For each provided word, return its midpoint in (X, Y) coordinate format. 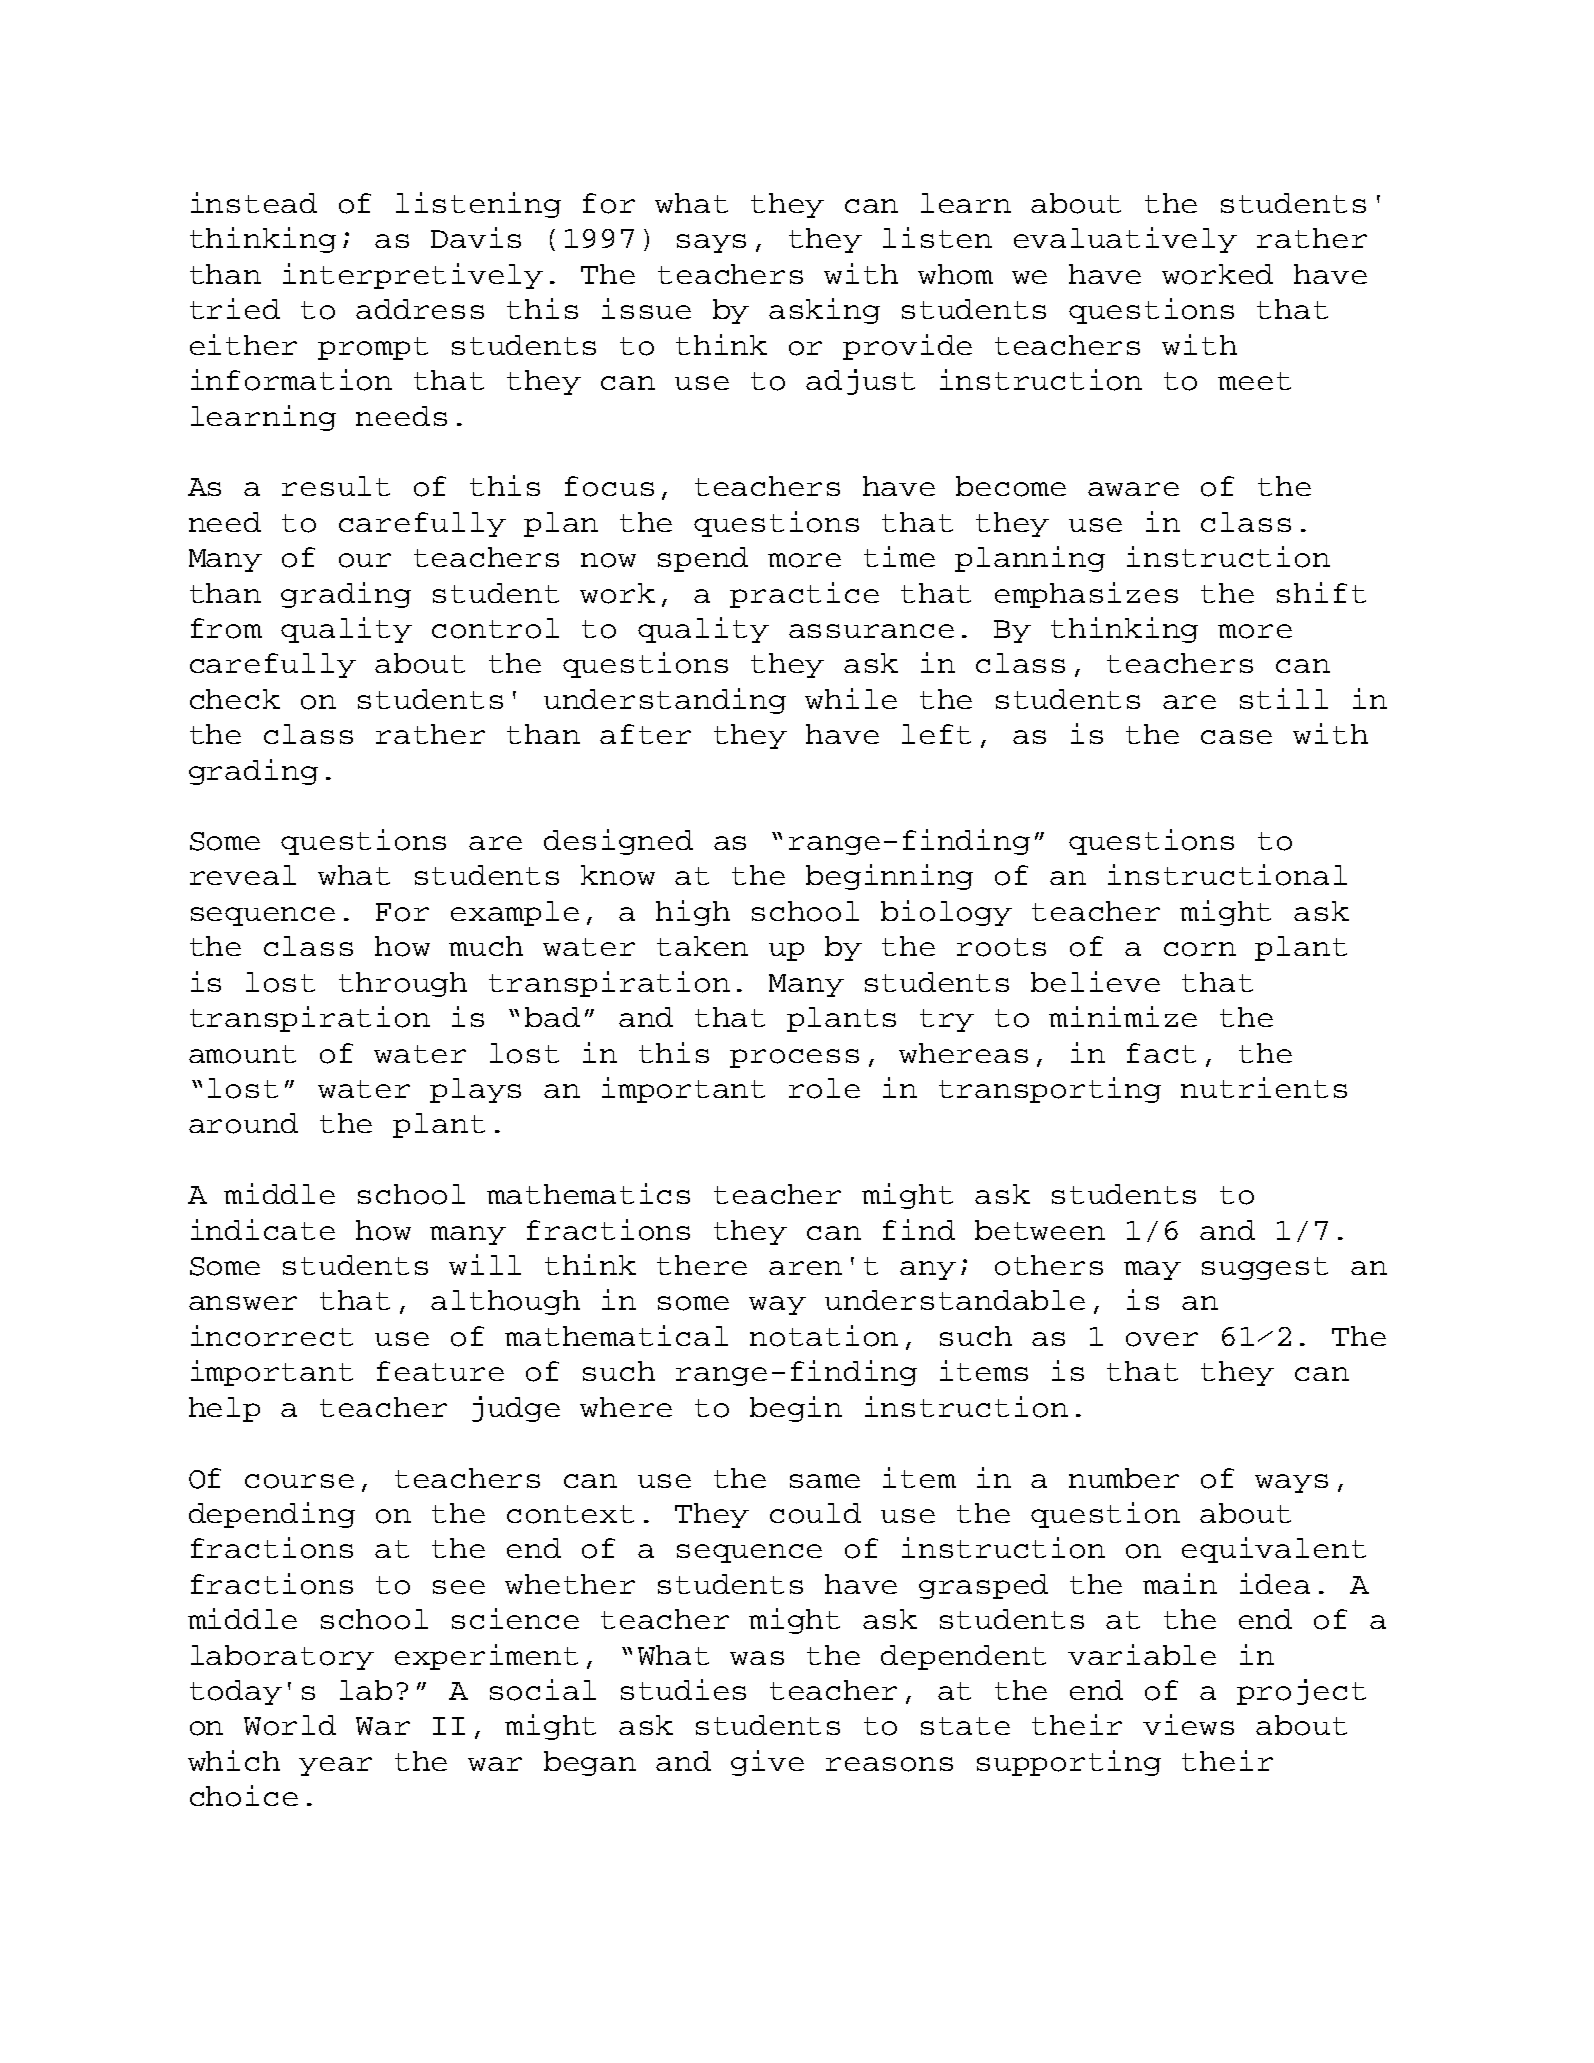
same (825, 1481)
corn (1200, 949)
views (1188, 1724)
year (335, 1766)
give (767, 1763)
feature (440, 1371)
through (403, 984)
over (1162, 1339)
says (711, 243)
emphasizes (1086, 595)
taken (702, 946)
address (420, 309)
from (226, 628)
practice (804, 595)
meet (1254, 381)
